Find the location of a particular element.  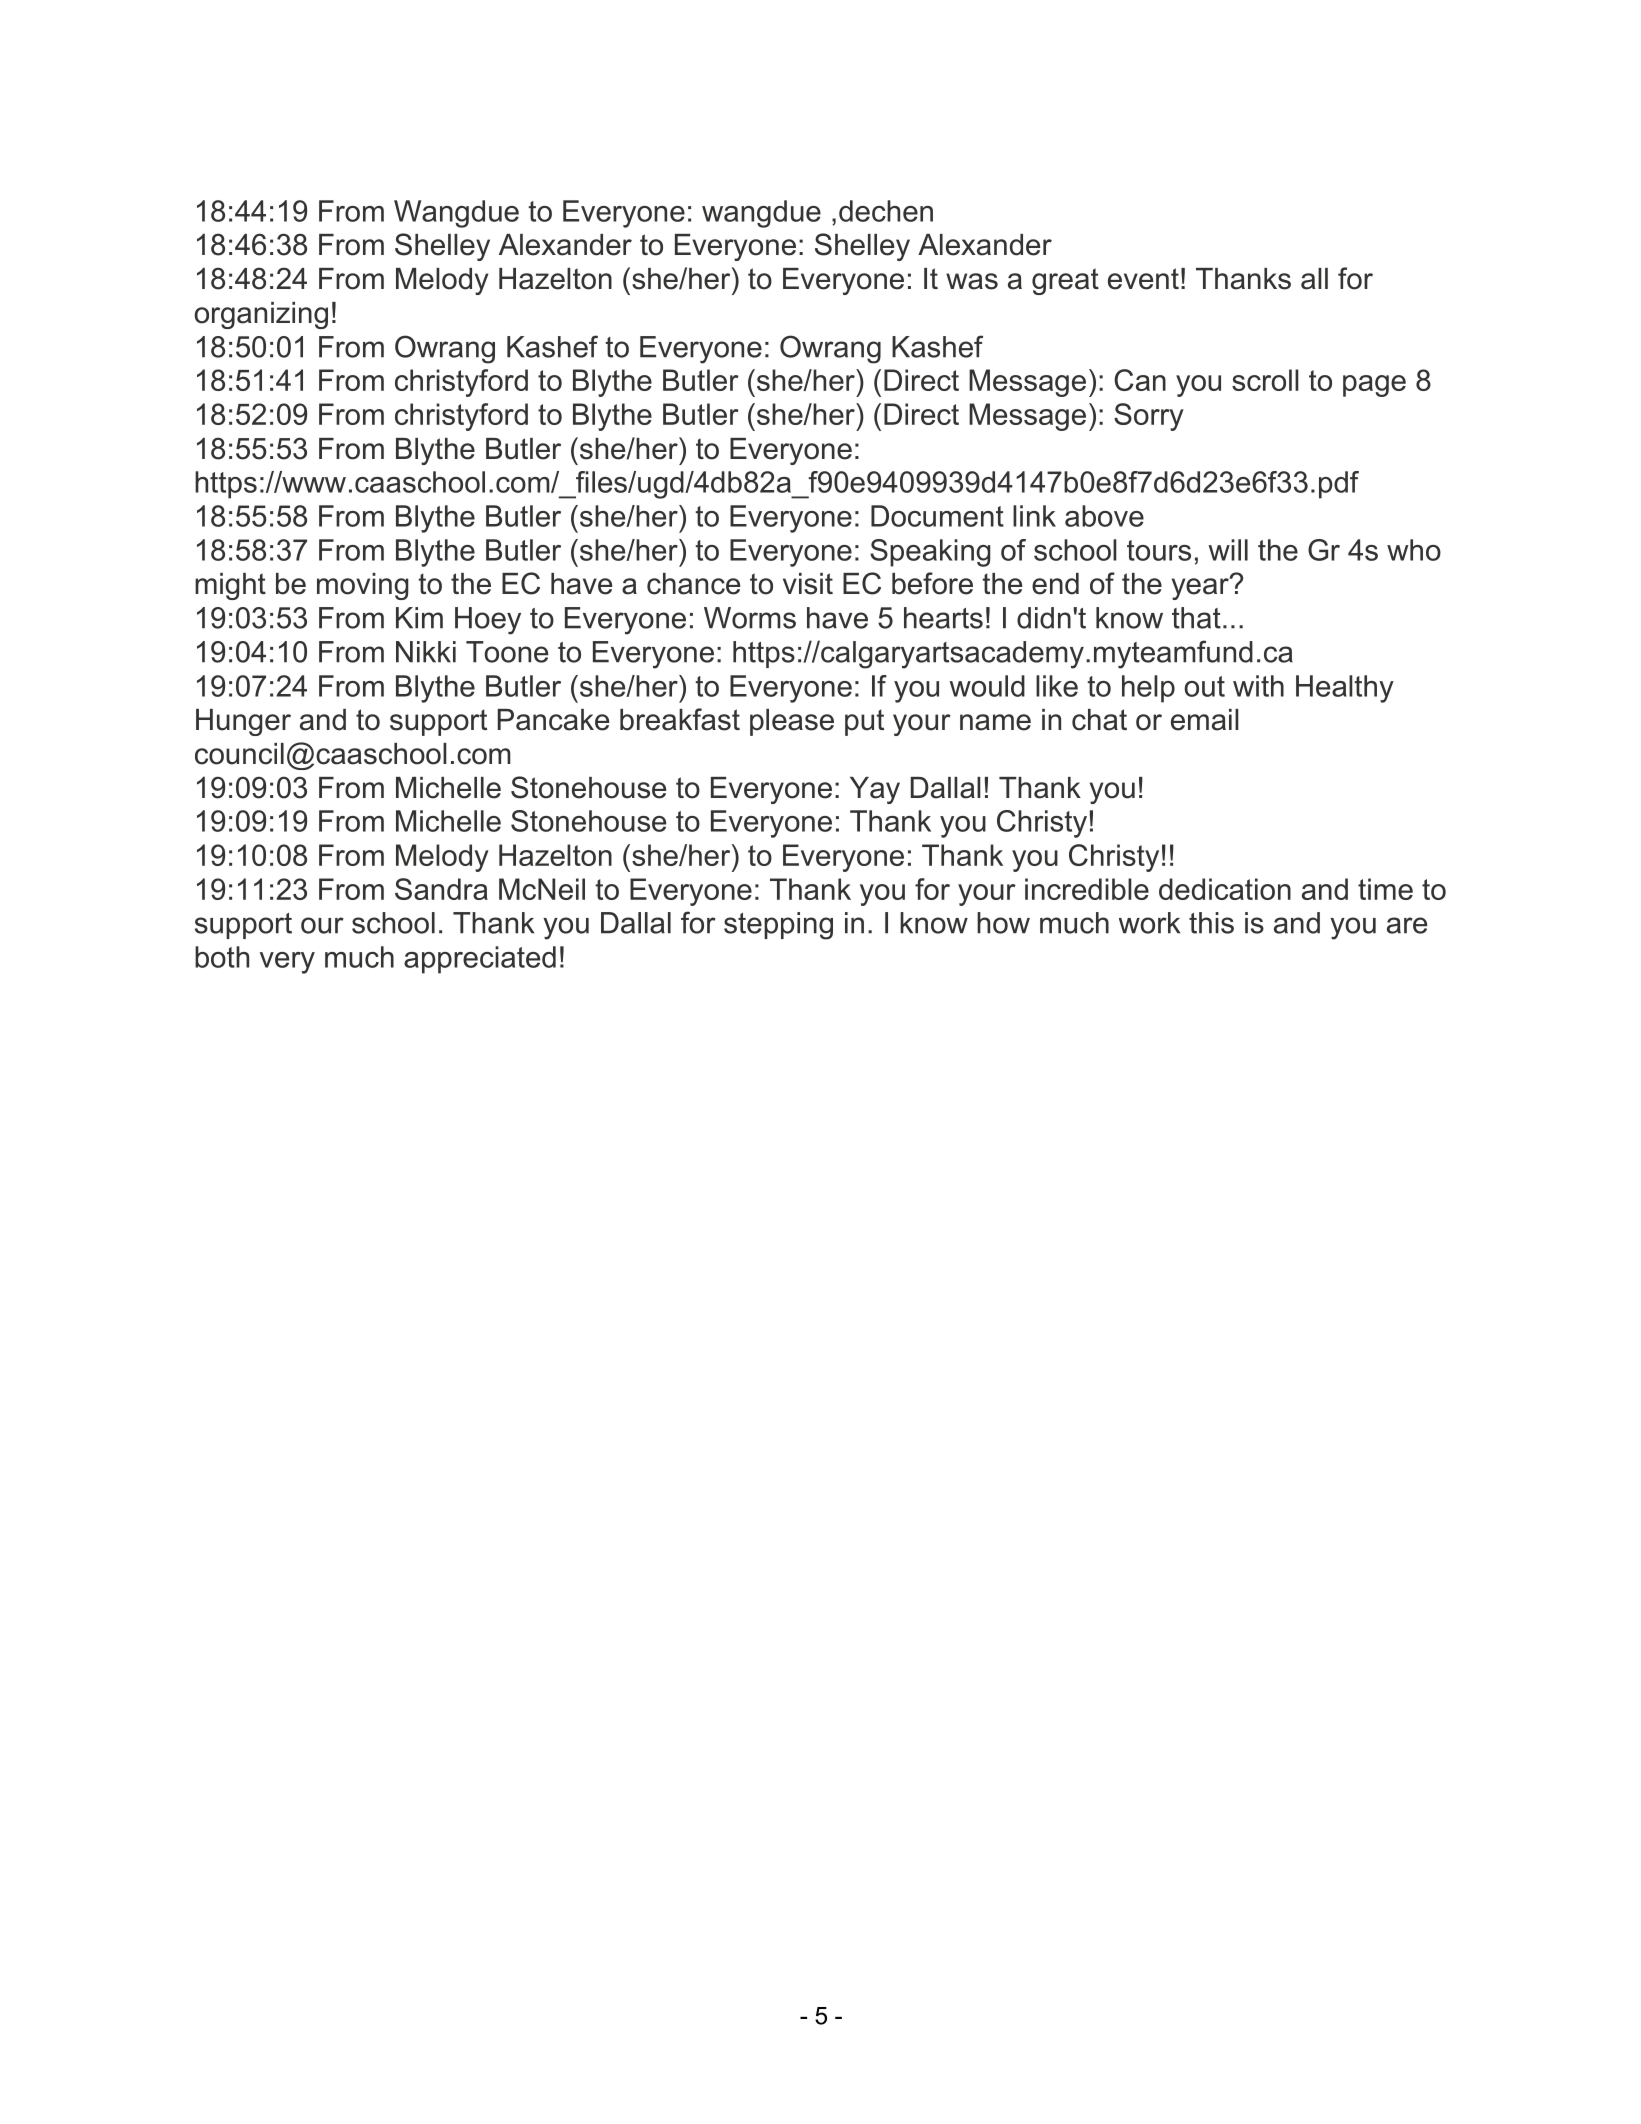

organizing is located at coordinates (261, 315).
